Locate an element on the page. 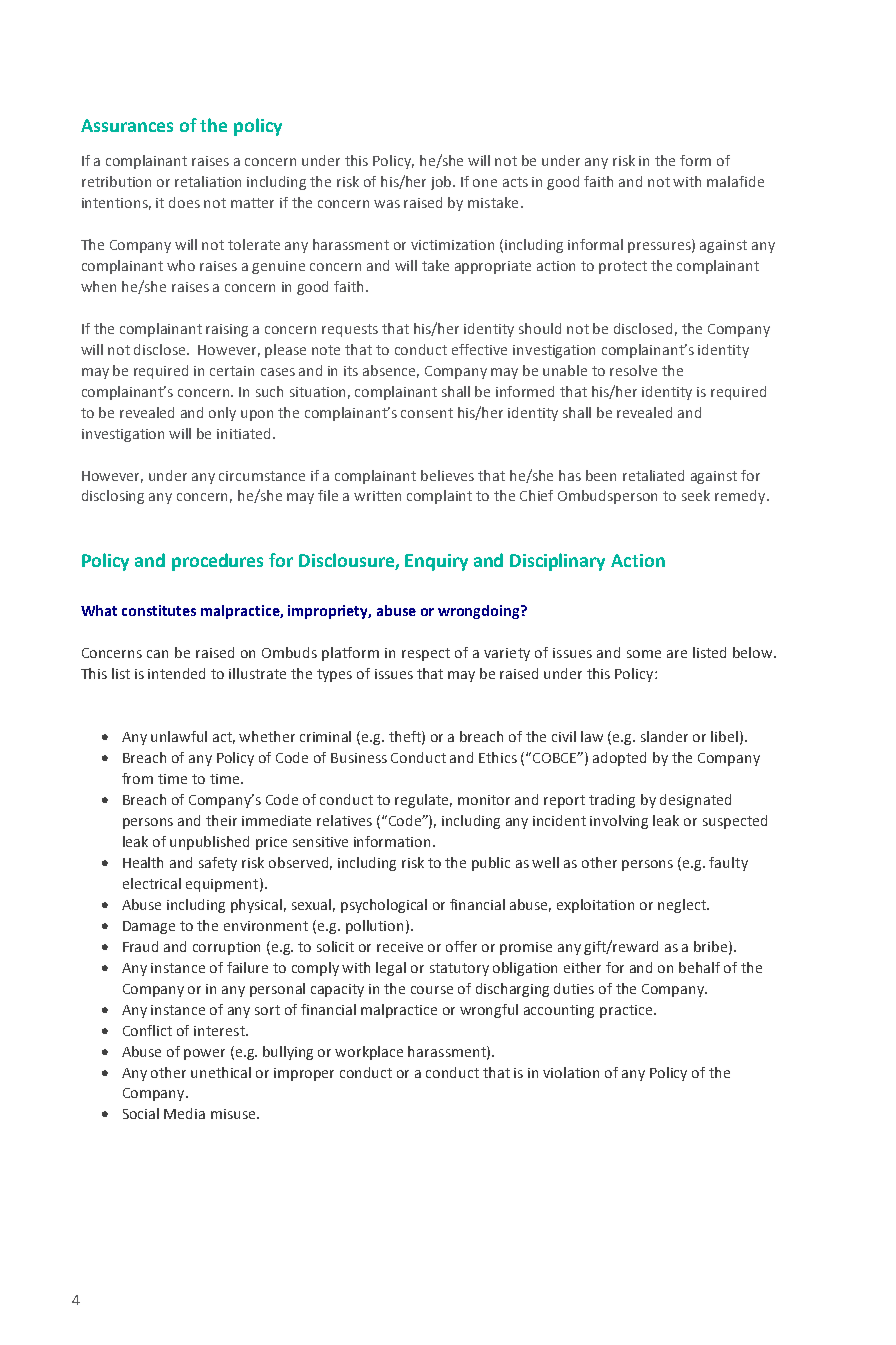  job is located at coordinates (442, 183).
